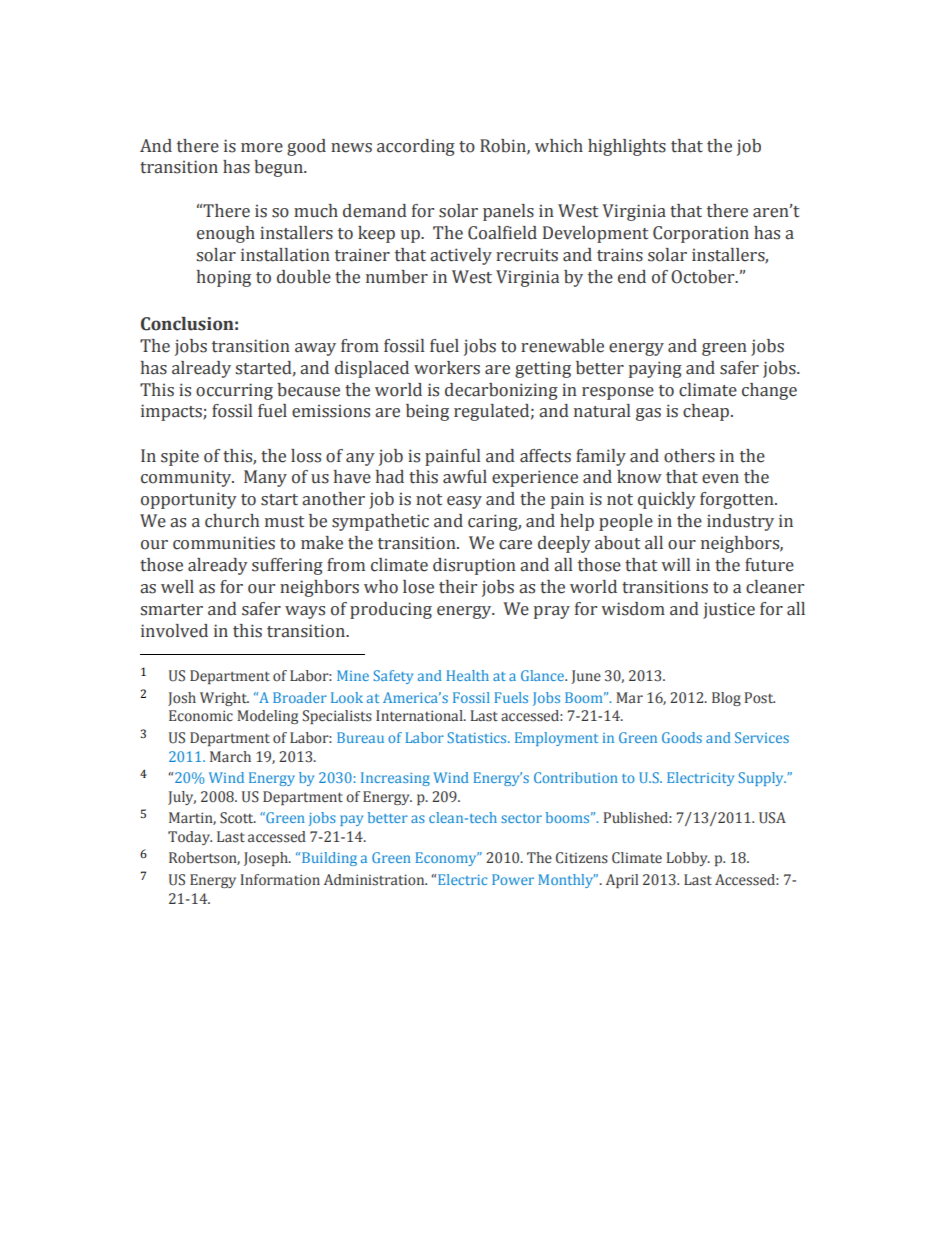 Image resolution: width=952 pixels, height=1233 pixels. Describe the element at coordinates (468, 675) in the page. I see `Health` at that location.
